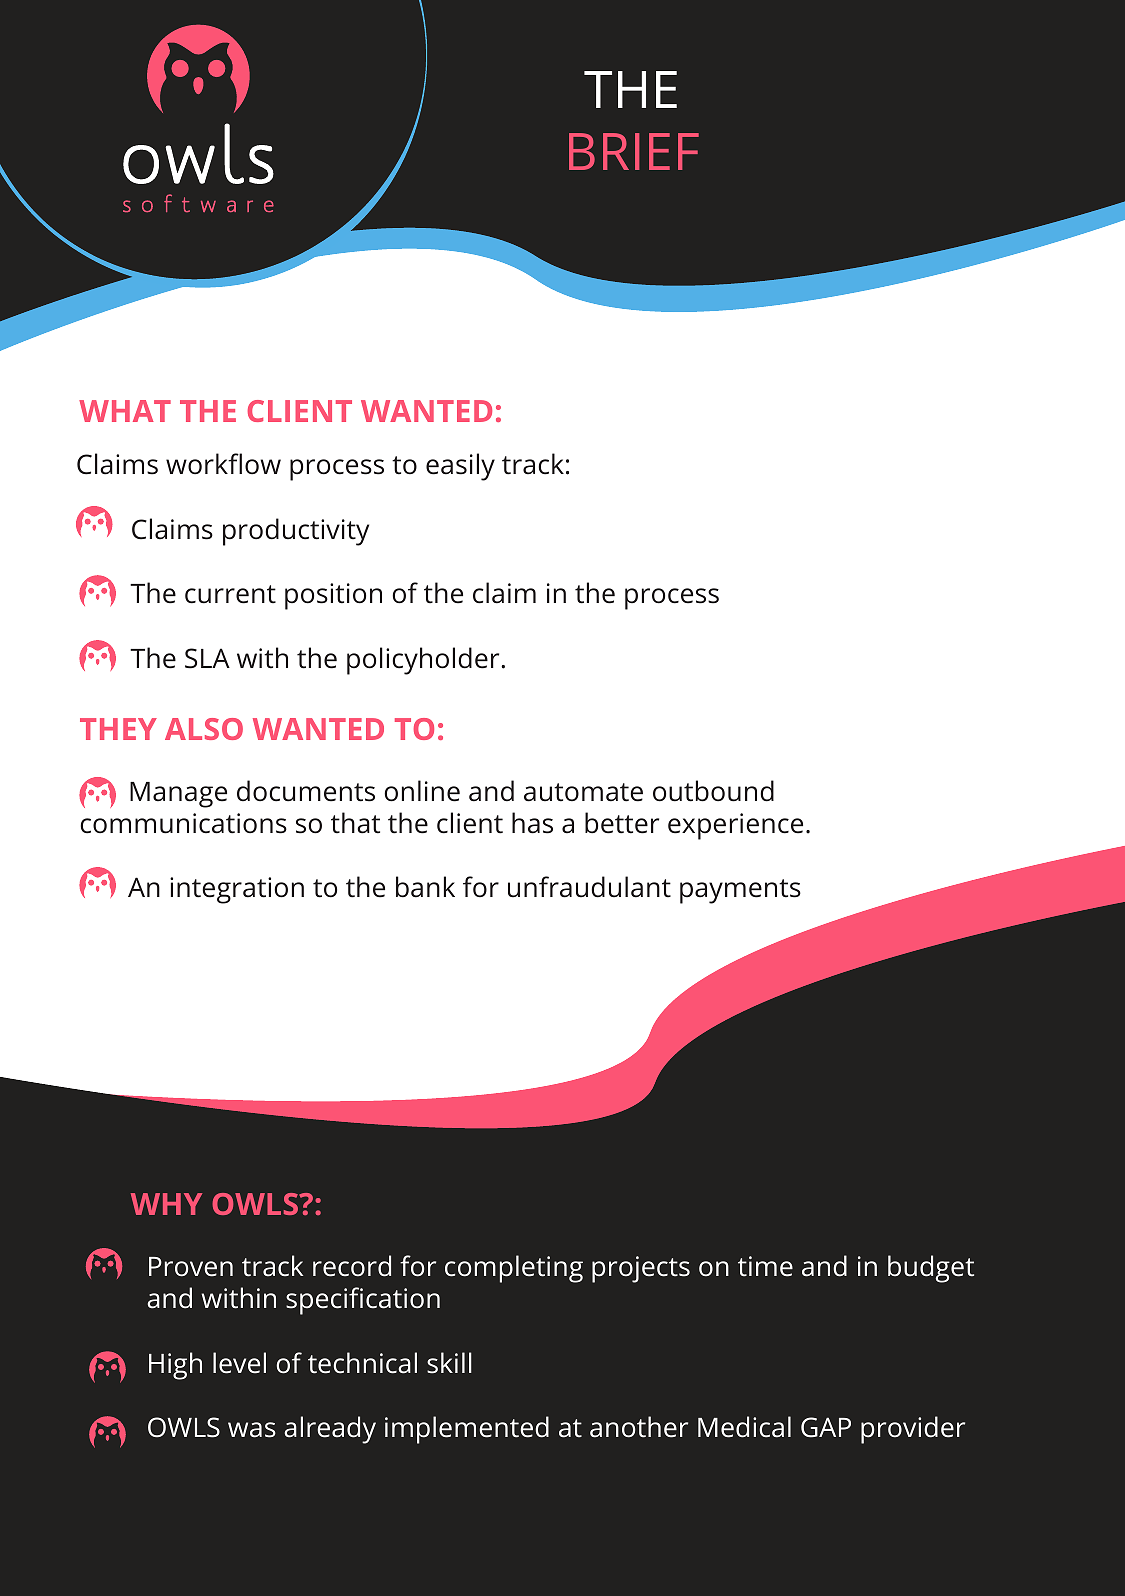  Describe the element at coordinates (532, 823) in the image. I see `has` at that location.
